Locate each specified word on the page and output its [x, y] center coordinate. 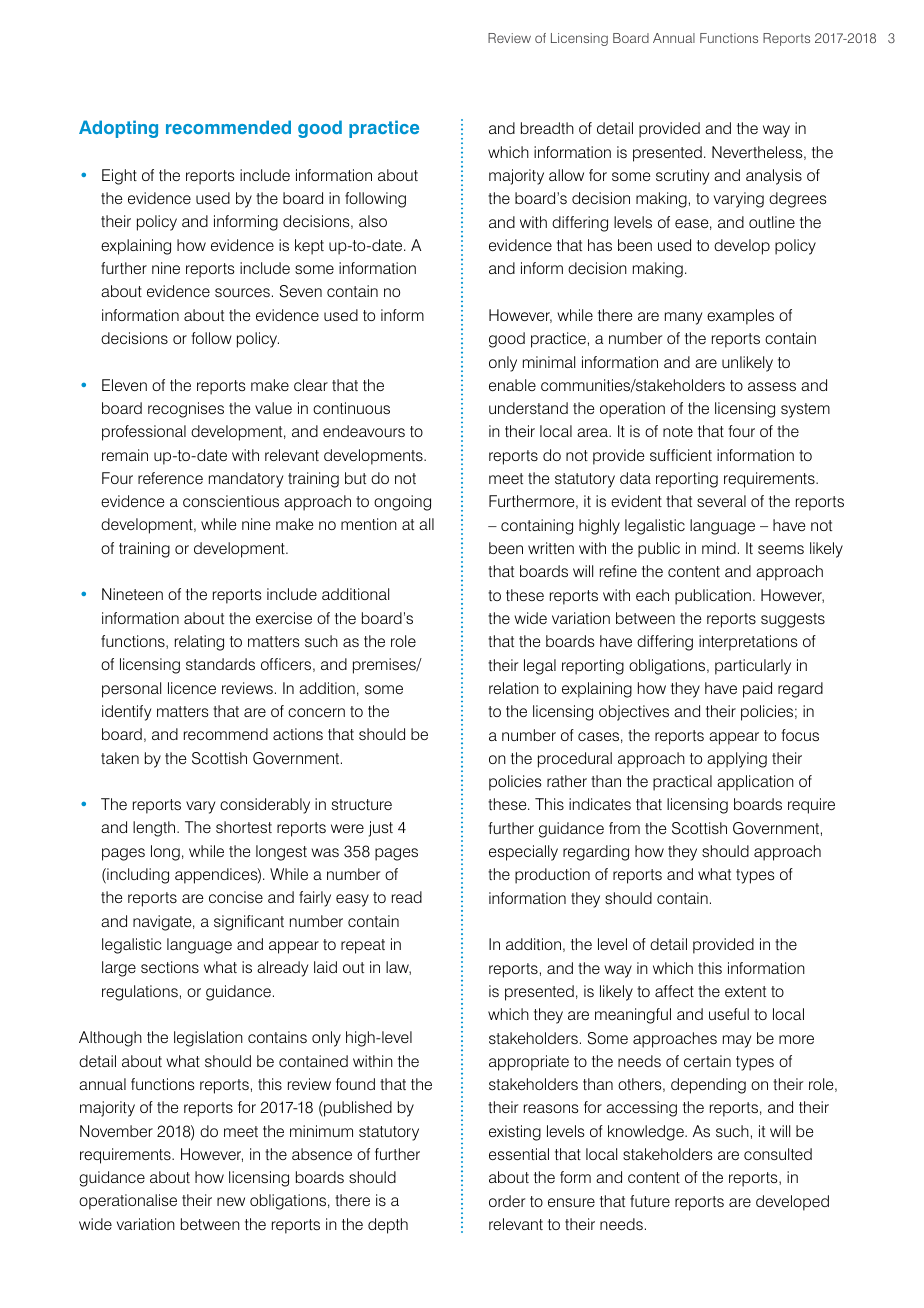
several [721, 501]
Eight [119, 177]
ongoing [402, 503]
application [755, 783]
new [231, 1201]
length [155, 829]
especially [523, 853]
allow [566, 175]
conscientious [231, 501]
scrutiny [682, 177]
